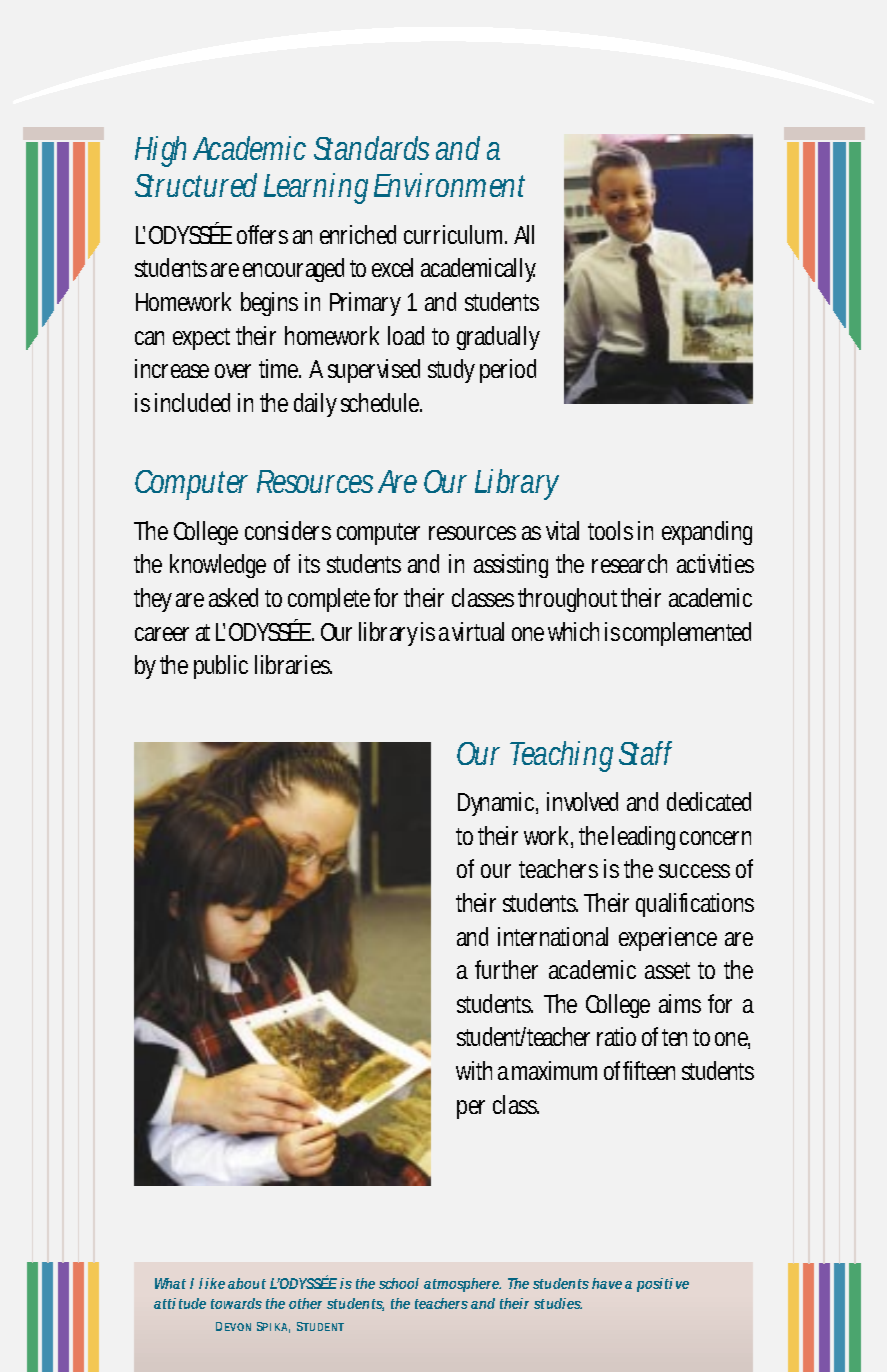  Describe the element at coordinates (498, 804) in the screenshot. I see `Dynamic` at that location.
